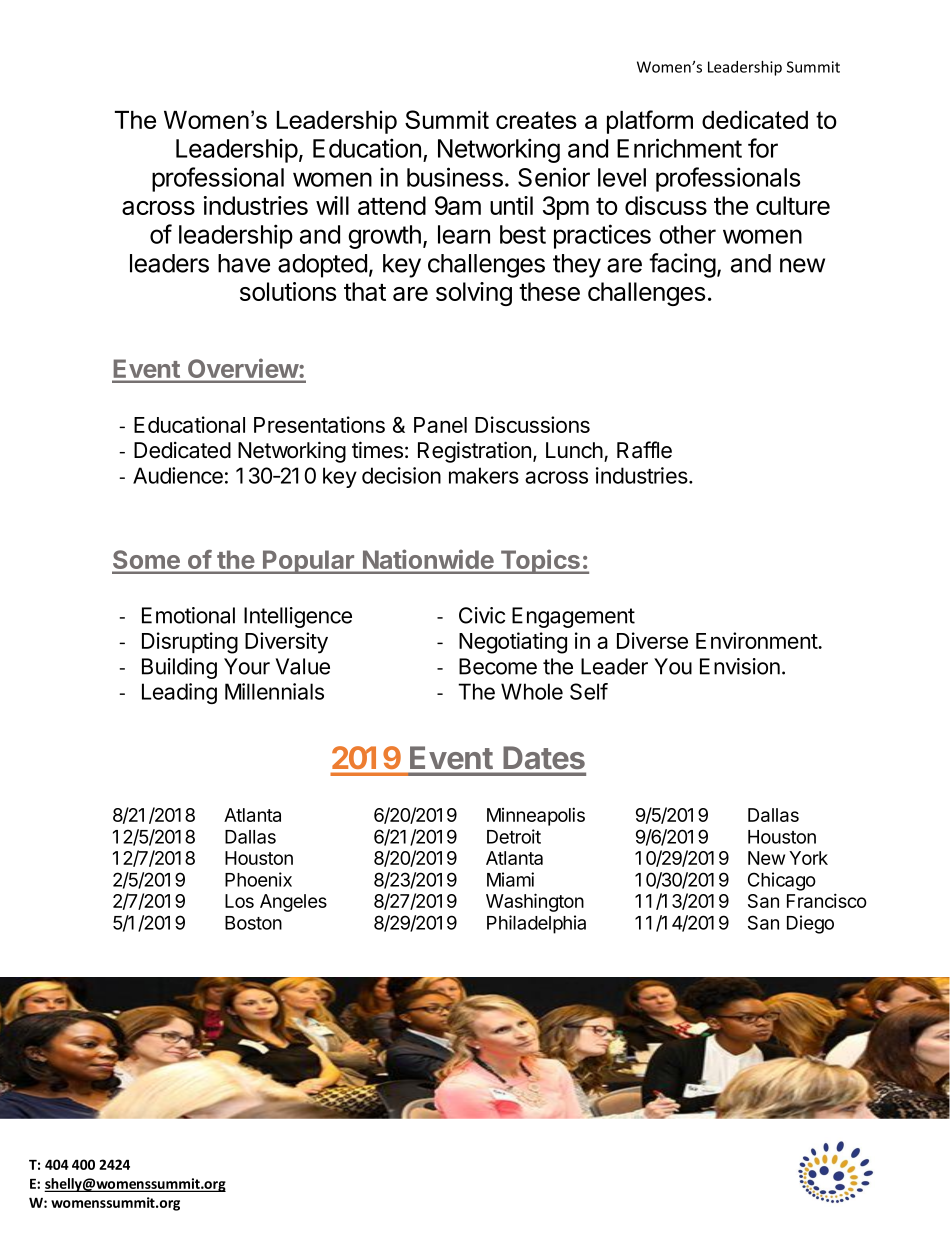 This page has width=952, height=1233. I want to click on Chicago, so click(782, 881).
